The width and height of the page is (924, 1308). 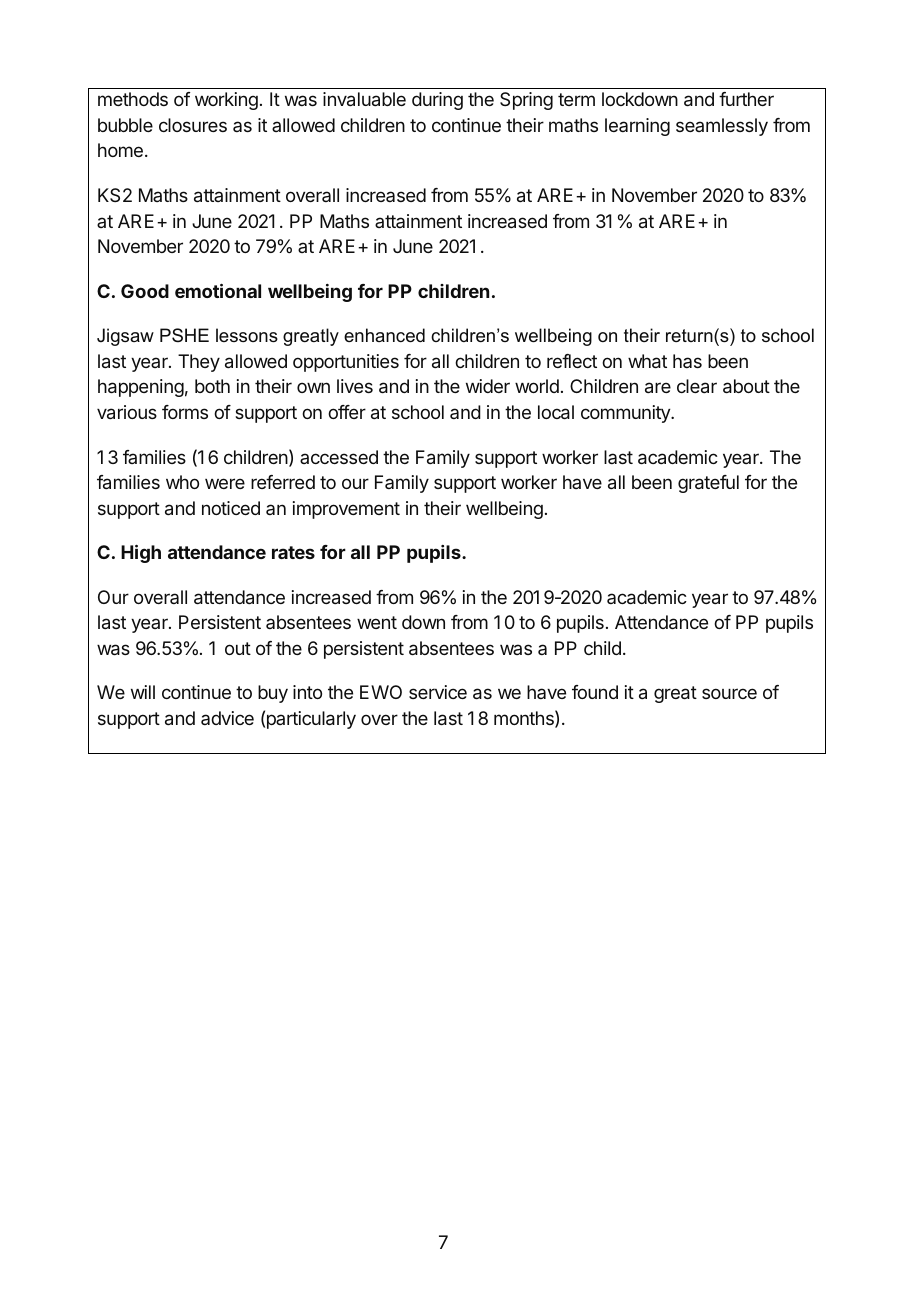 I want to click on service, so click(x=438, y=692).
